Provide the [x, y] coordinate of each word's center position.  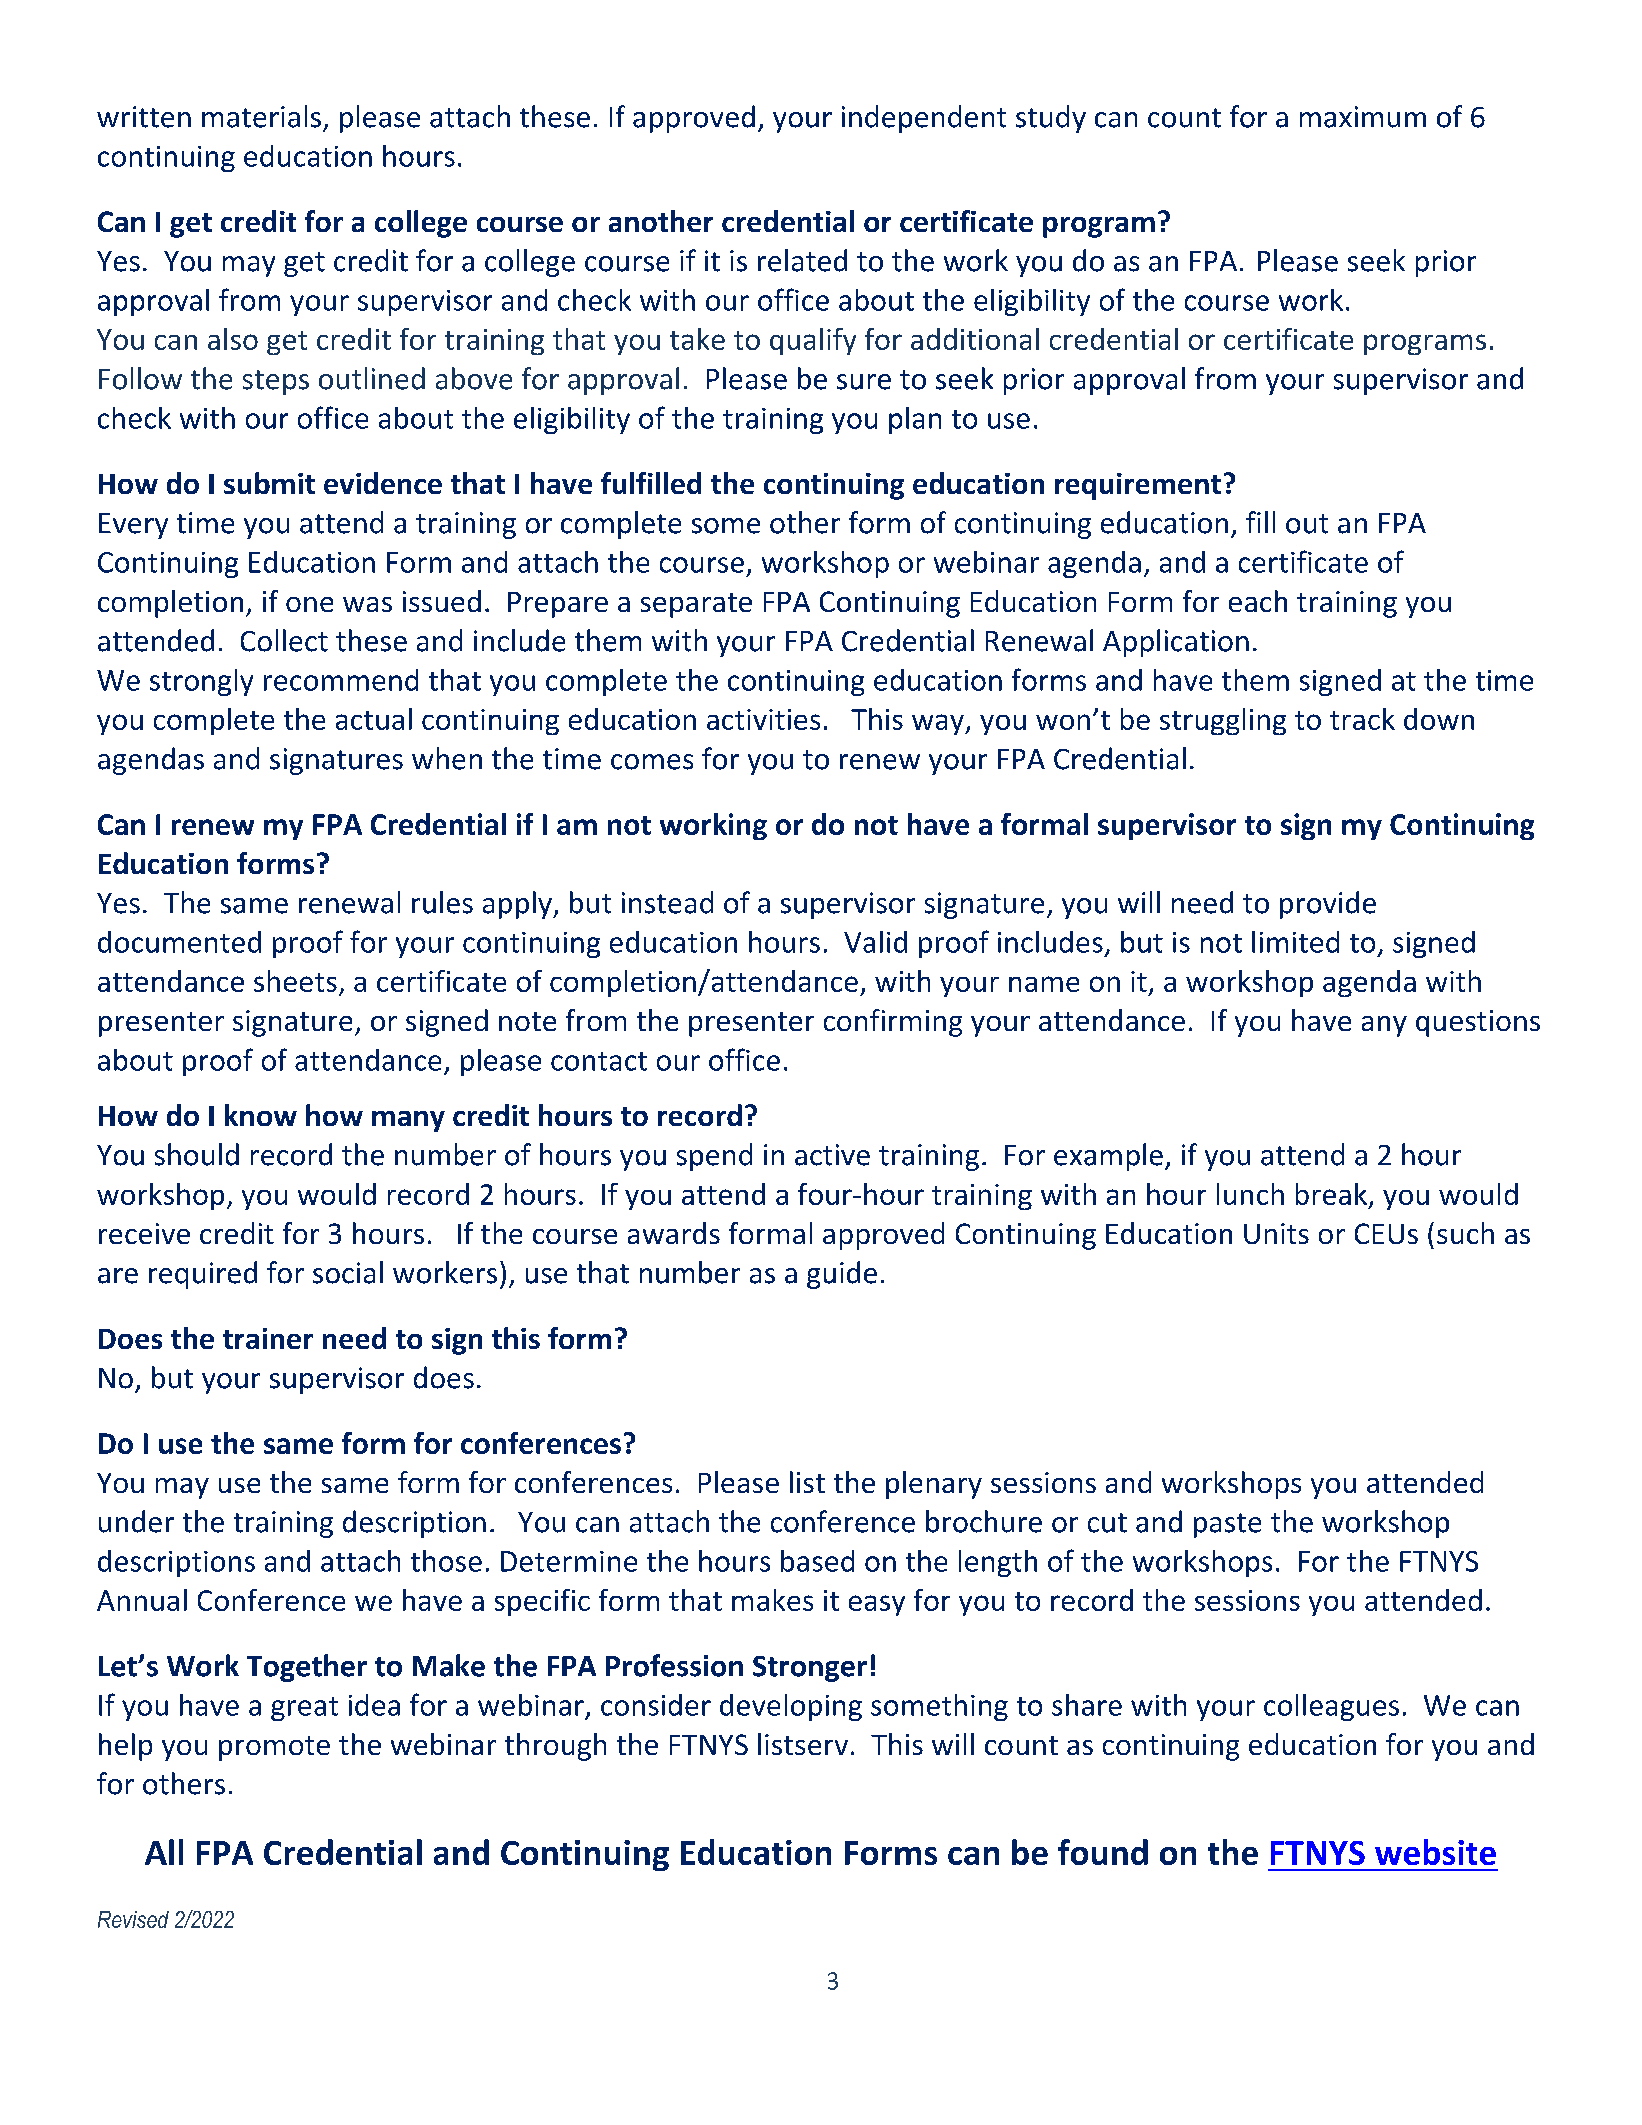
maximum [1363, 117]
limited [1295, 942]
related [802, 260]
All [164, 1852]
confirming [893, 1023]
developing [791, 1707]
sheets [295, 981]
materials [261, 116]
